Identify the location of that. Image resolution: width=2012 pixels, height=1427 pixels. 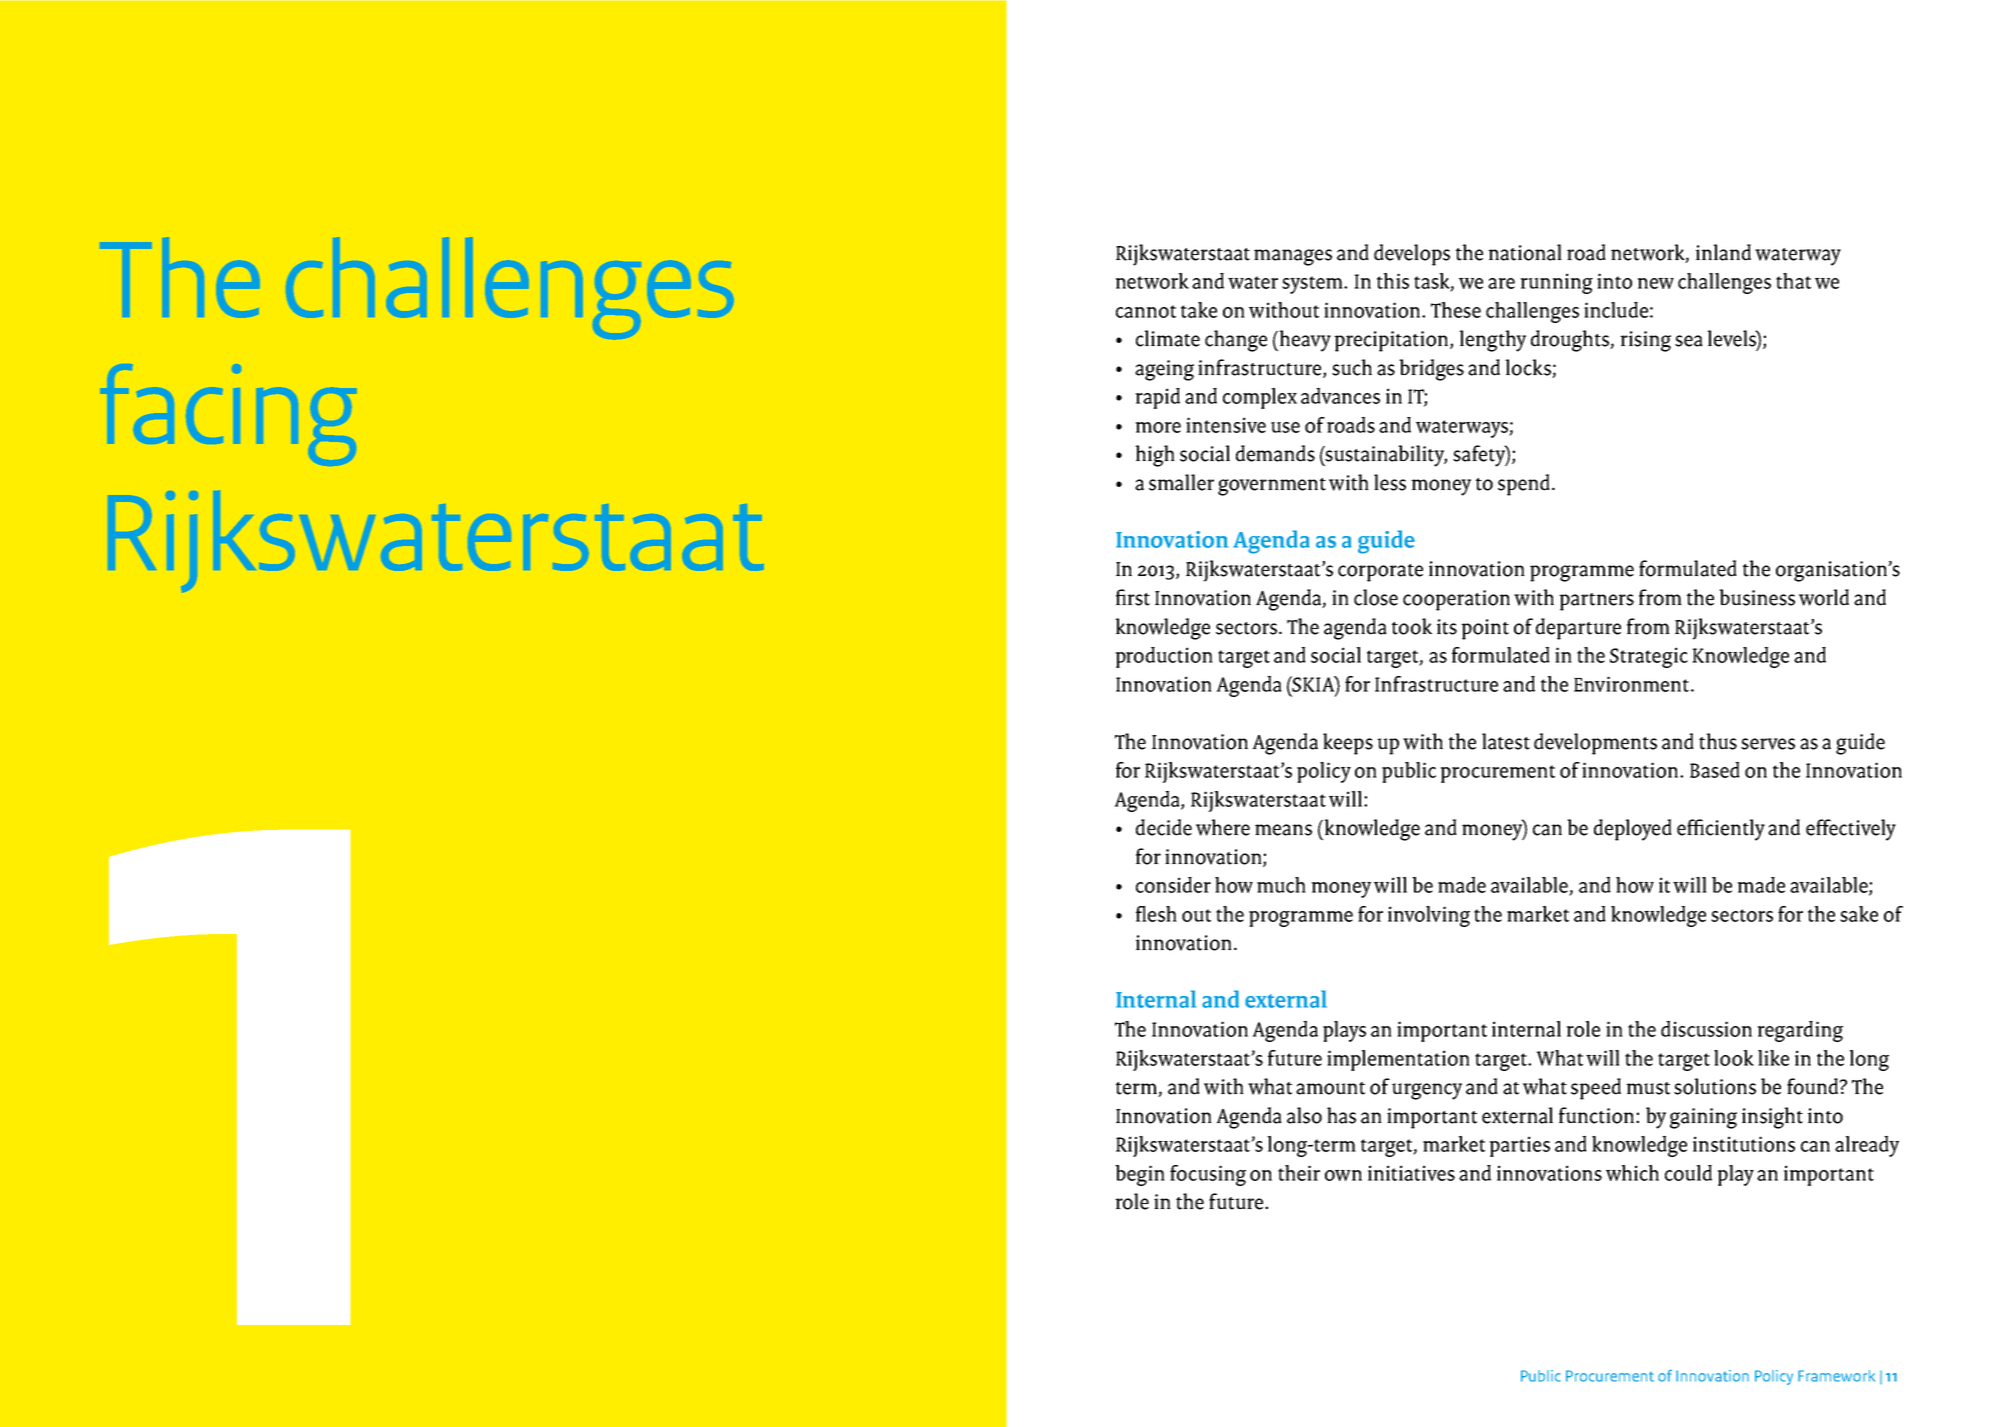
(1793, 281).
